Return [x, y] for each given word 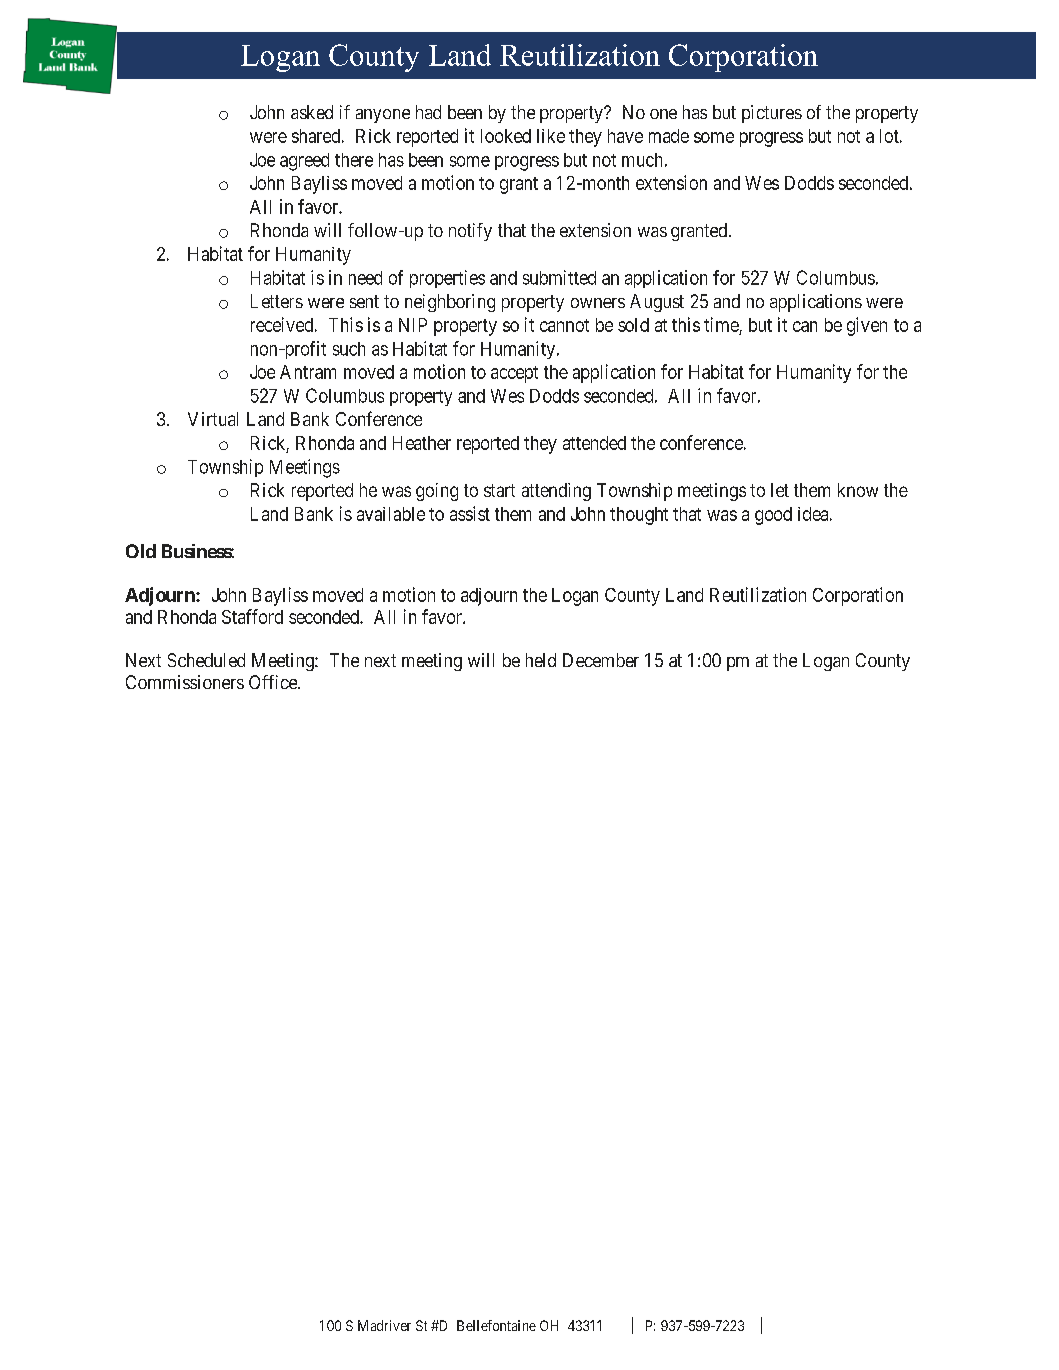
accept [514, 374]
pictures [772, 114]
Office [274, 682]
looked [506, 136]
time [721, 324]
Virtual [213, 419]
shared [316, 136]
